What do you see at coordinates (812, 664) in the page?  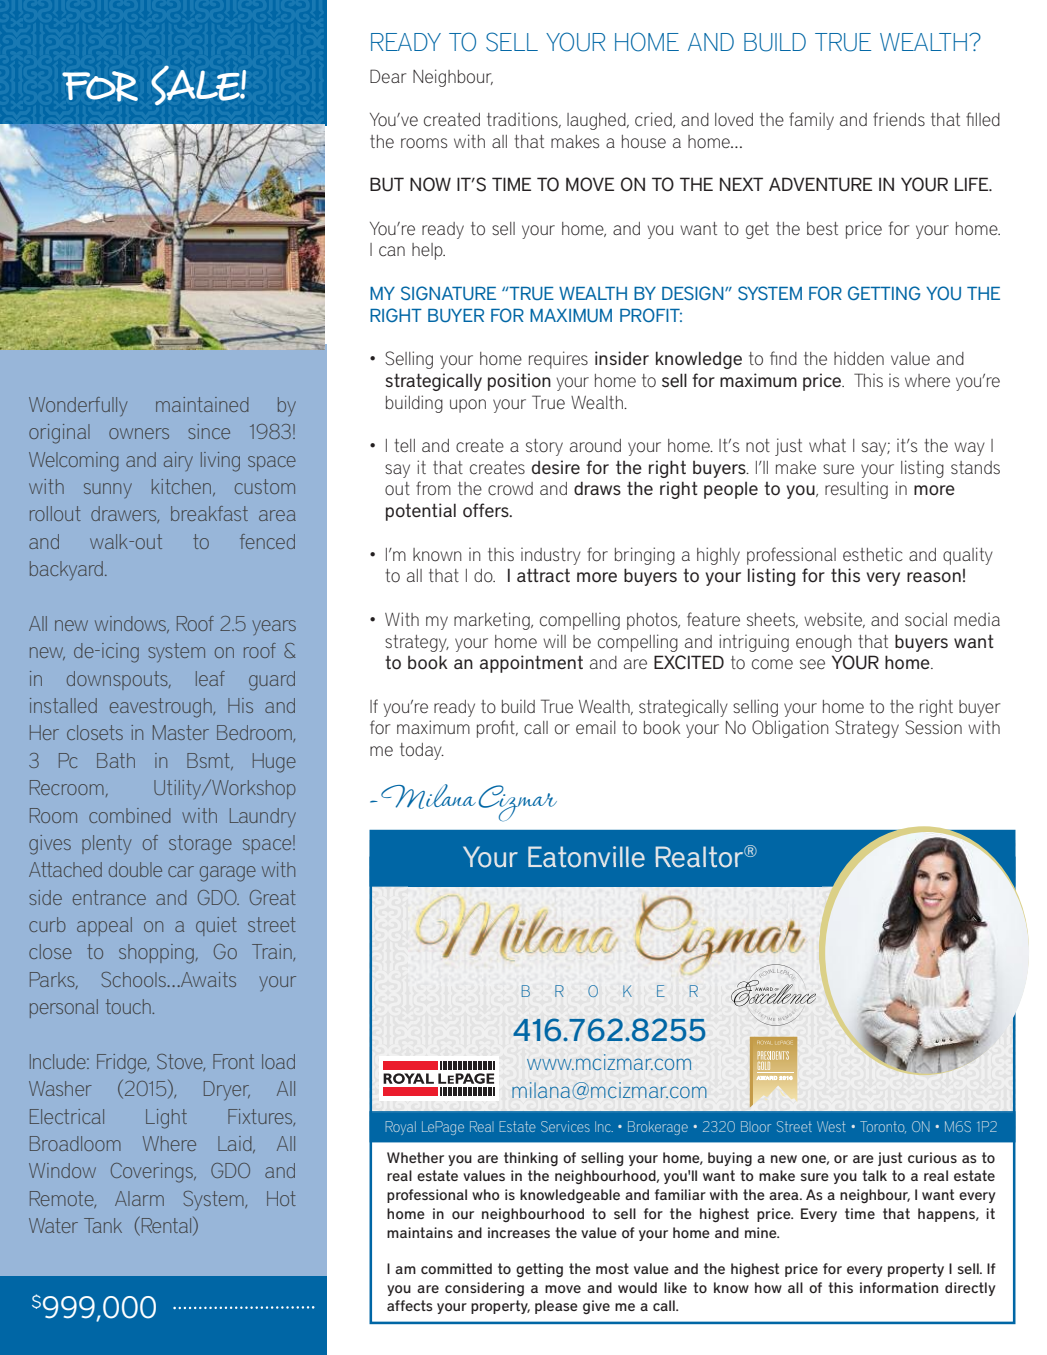 I see `see` at bounding box center [812, 664].
